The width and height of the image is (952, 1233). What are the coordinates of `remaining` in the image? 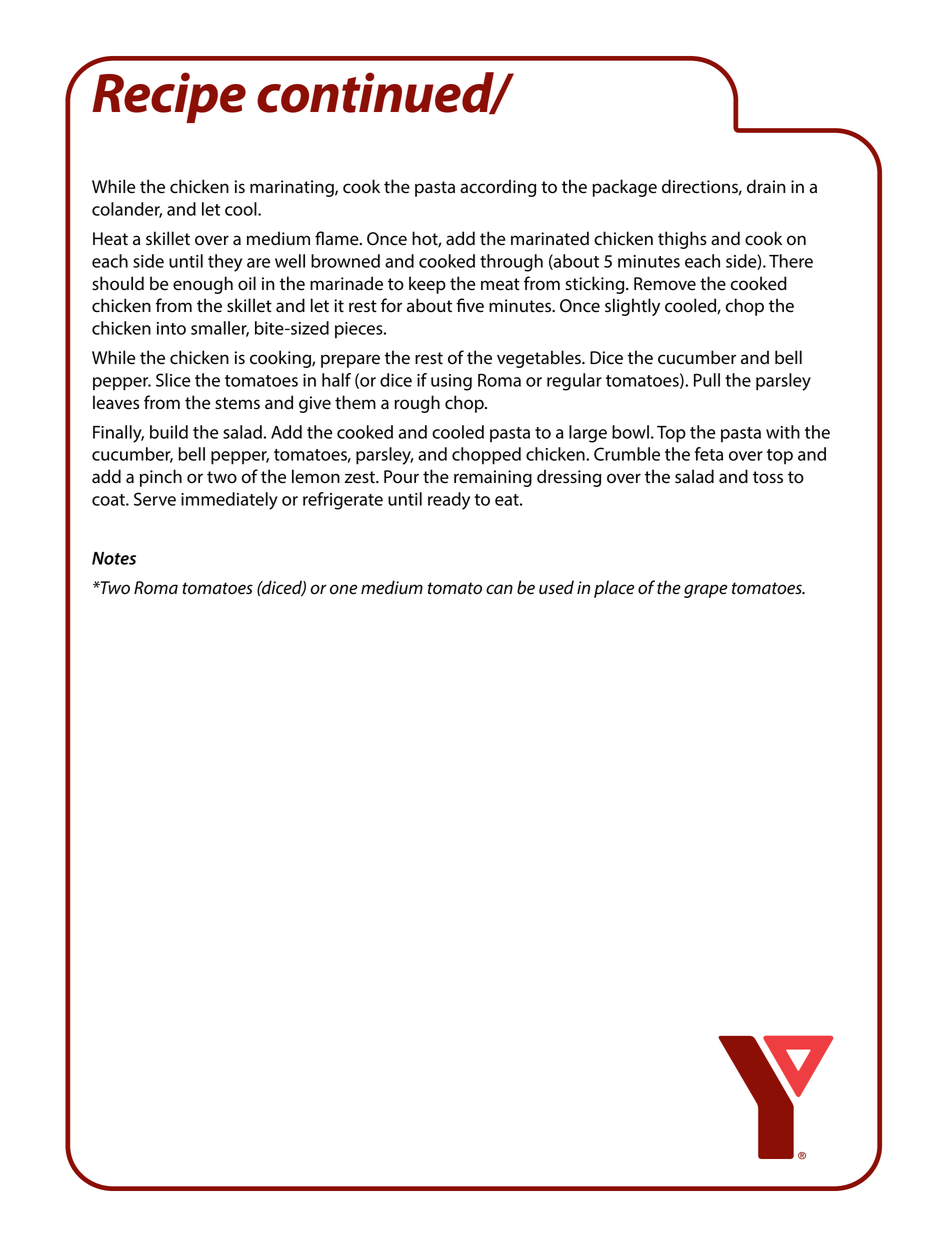 It's located at (493, 478).
